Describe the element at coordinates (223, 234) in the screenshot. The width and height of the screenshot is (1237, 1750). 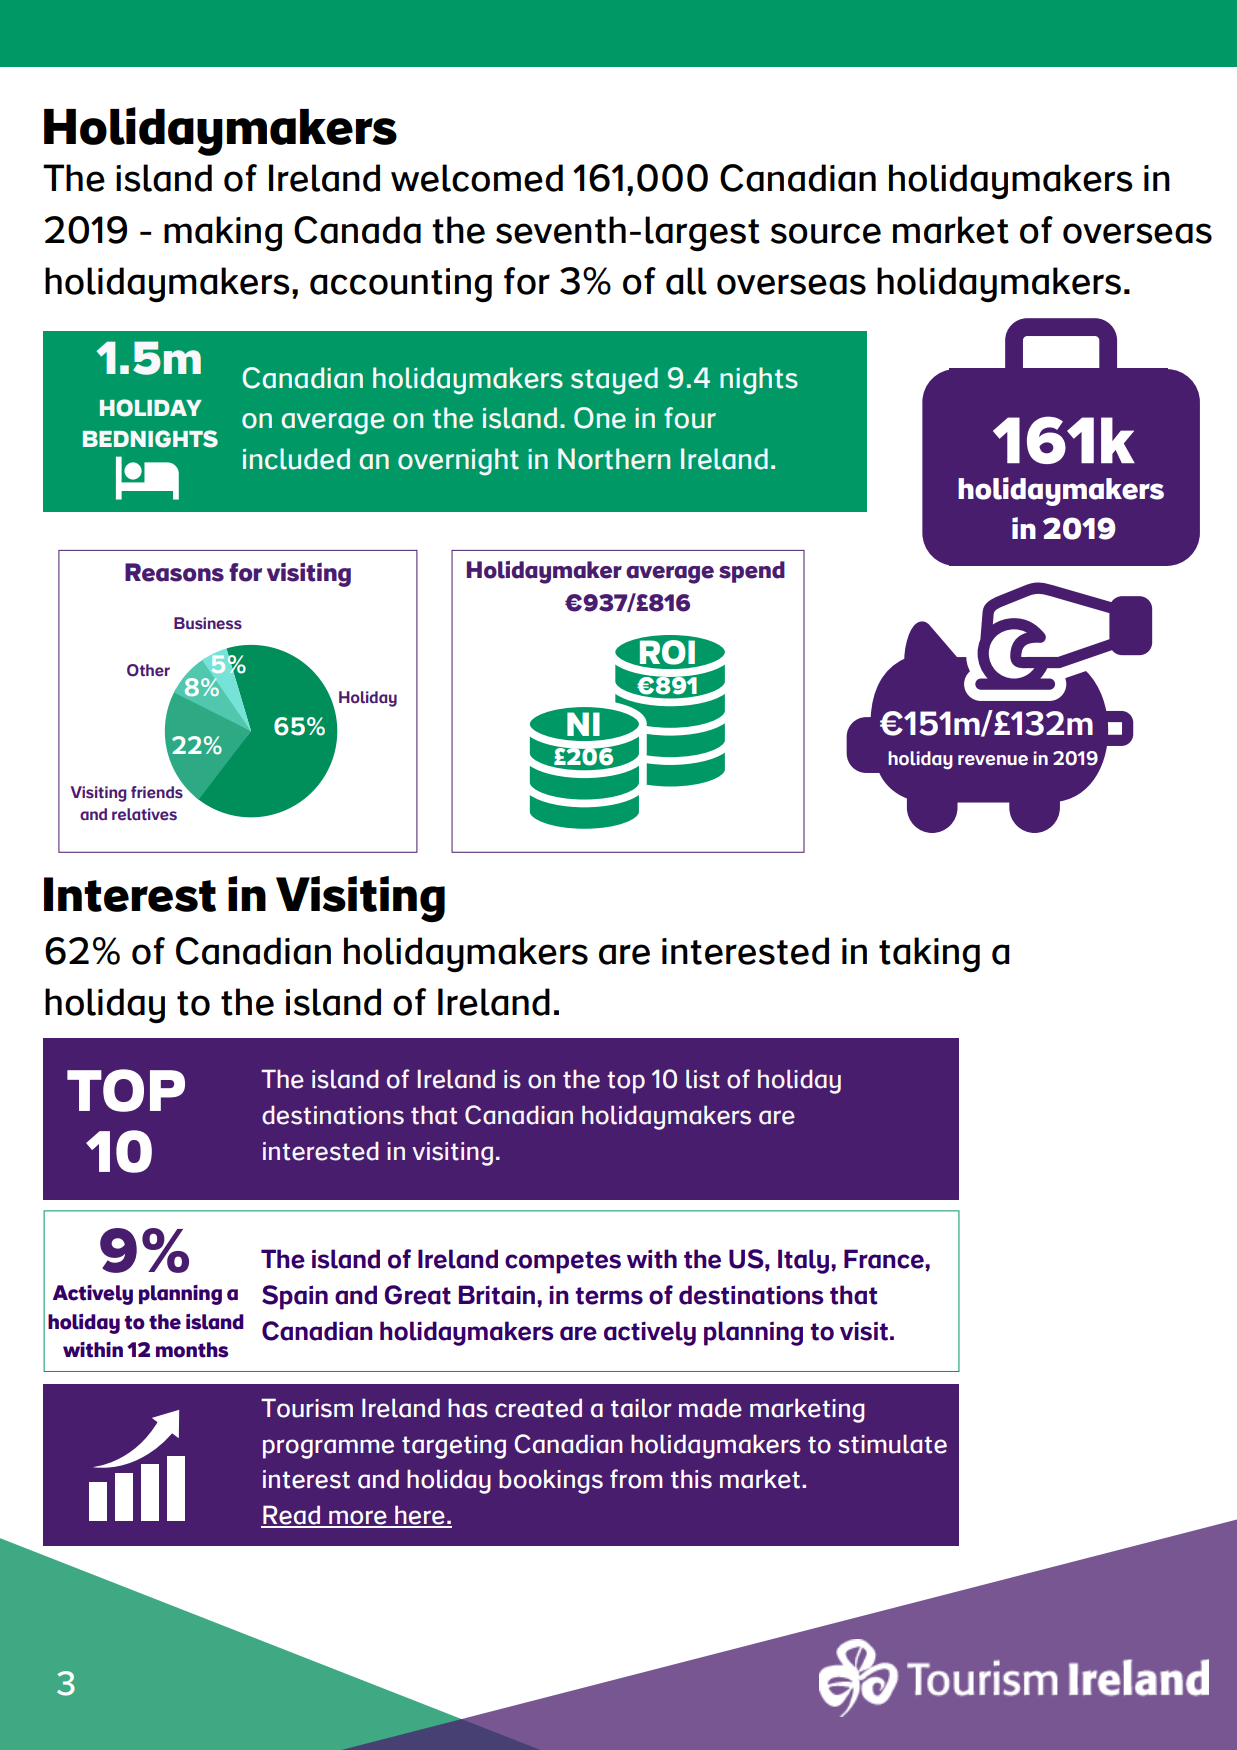
I see `making` at that location.
